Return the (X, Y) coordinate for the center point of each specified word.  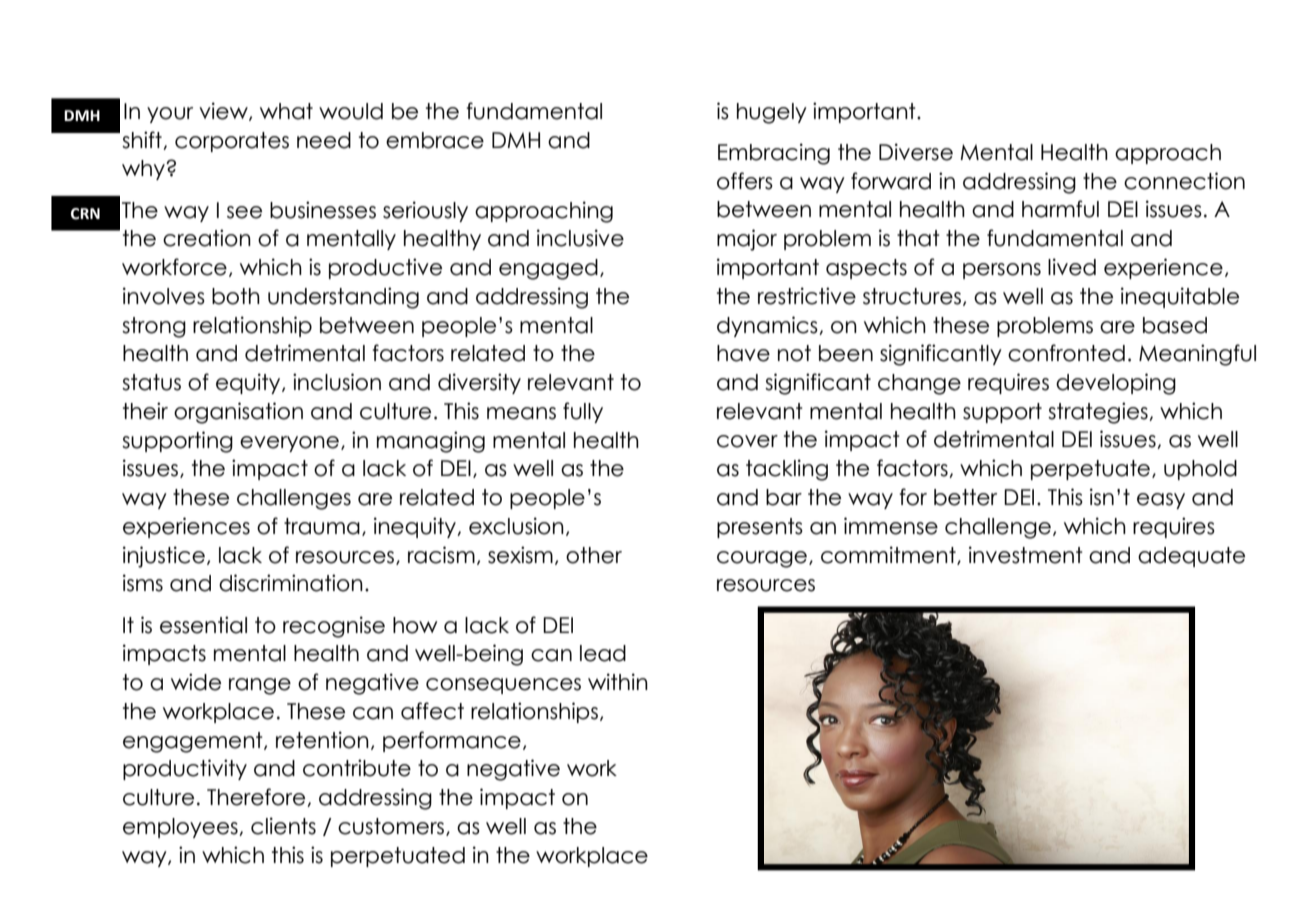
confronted (1066, 353)
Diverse (916, 152)
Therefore (257, 797)
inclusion (337, 382)
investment (1026, 555)
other (594, 555)
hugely (772, 113)
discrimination (291, 583)
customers (392, 827)
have (743, 353)
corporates (232, 142)
